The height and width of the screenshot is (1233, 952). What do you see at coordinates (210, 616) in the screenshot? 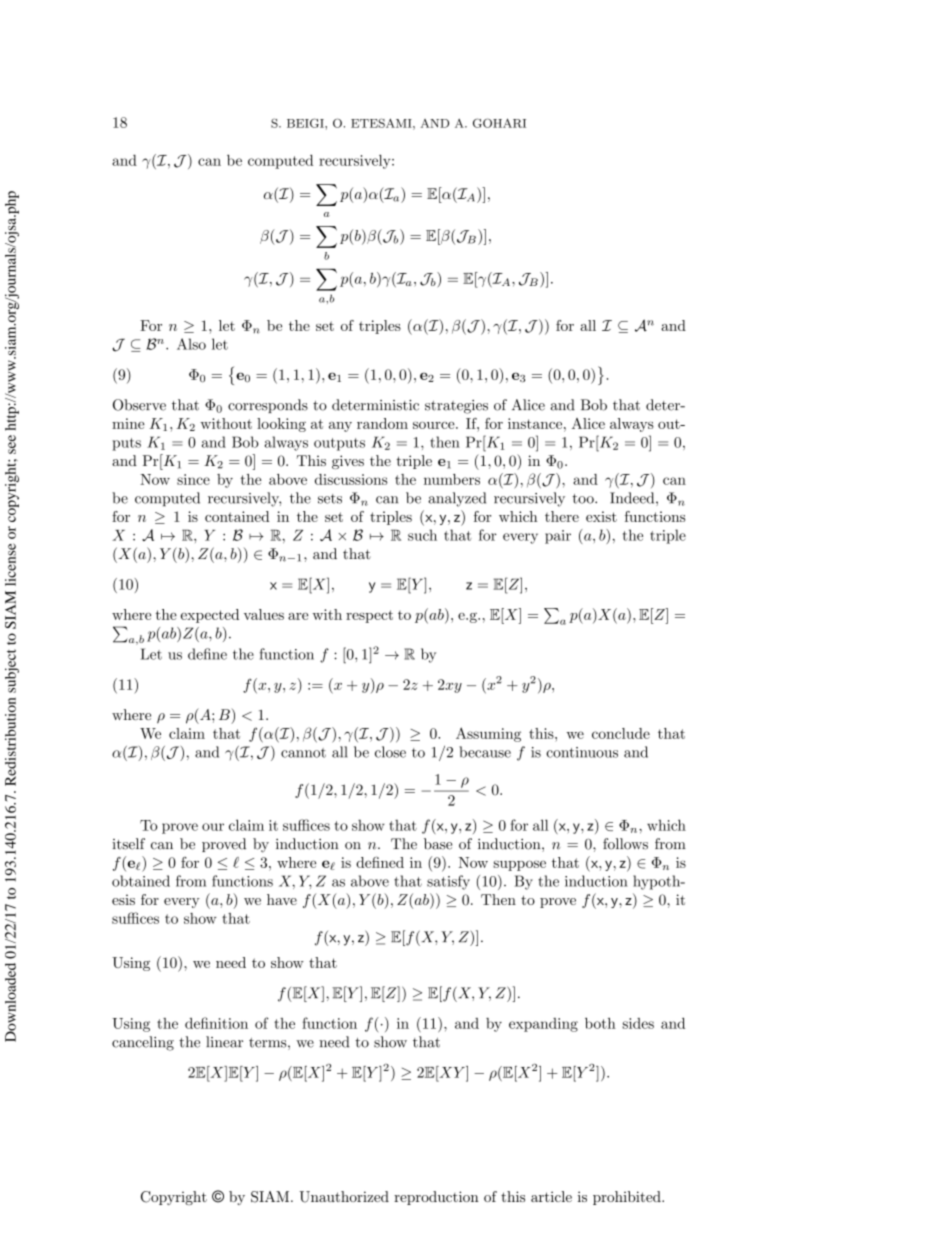
I see `expected` at bounding box center [210, 616].
